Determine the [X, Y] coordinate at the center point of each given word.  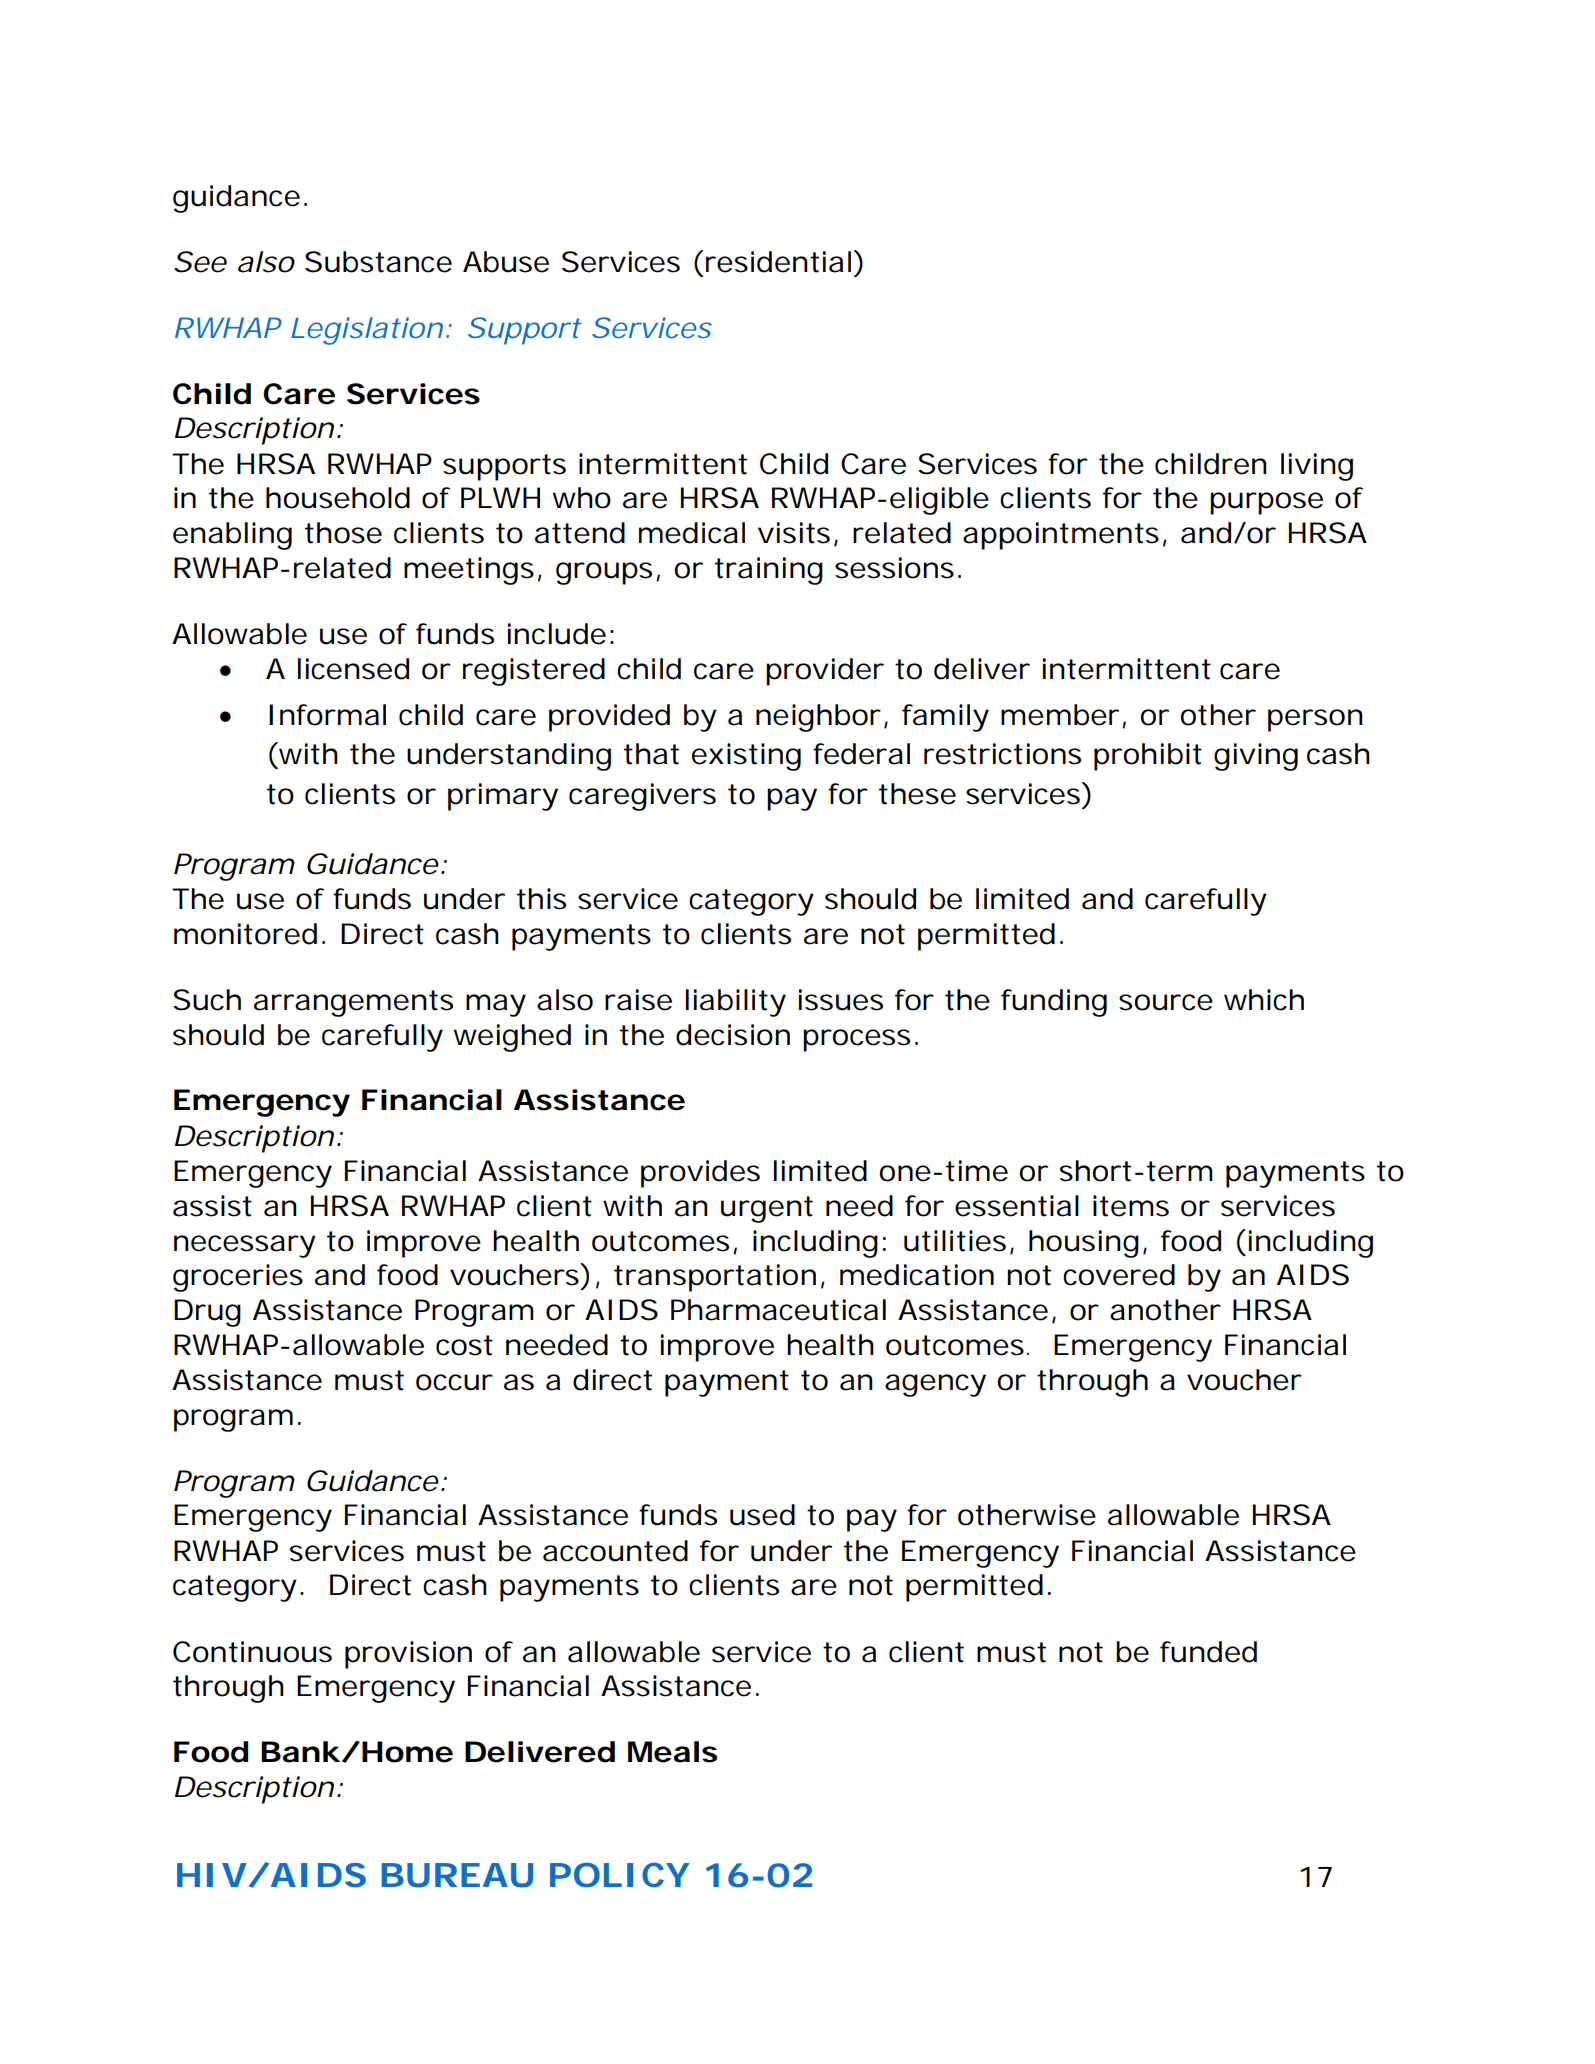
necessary [245, 1246]
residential [778, 262]
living [1317, 467]
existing [746, 757]
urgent [767, 1209]
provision [408, 1655]
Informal [327, 715]
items [1131, 1206]
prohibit [1148, 757]
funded [1208, 1652]
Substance [378, 262]
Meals [672, 1752]
